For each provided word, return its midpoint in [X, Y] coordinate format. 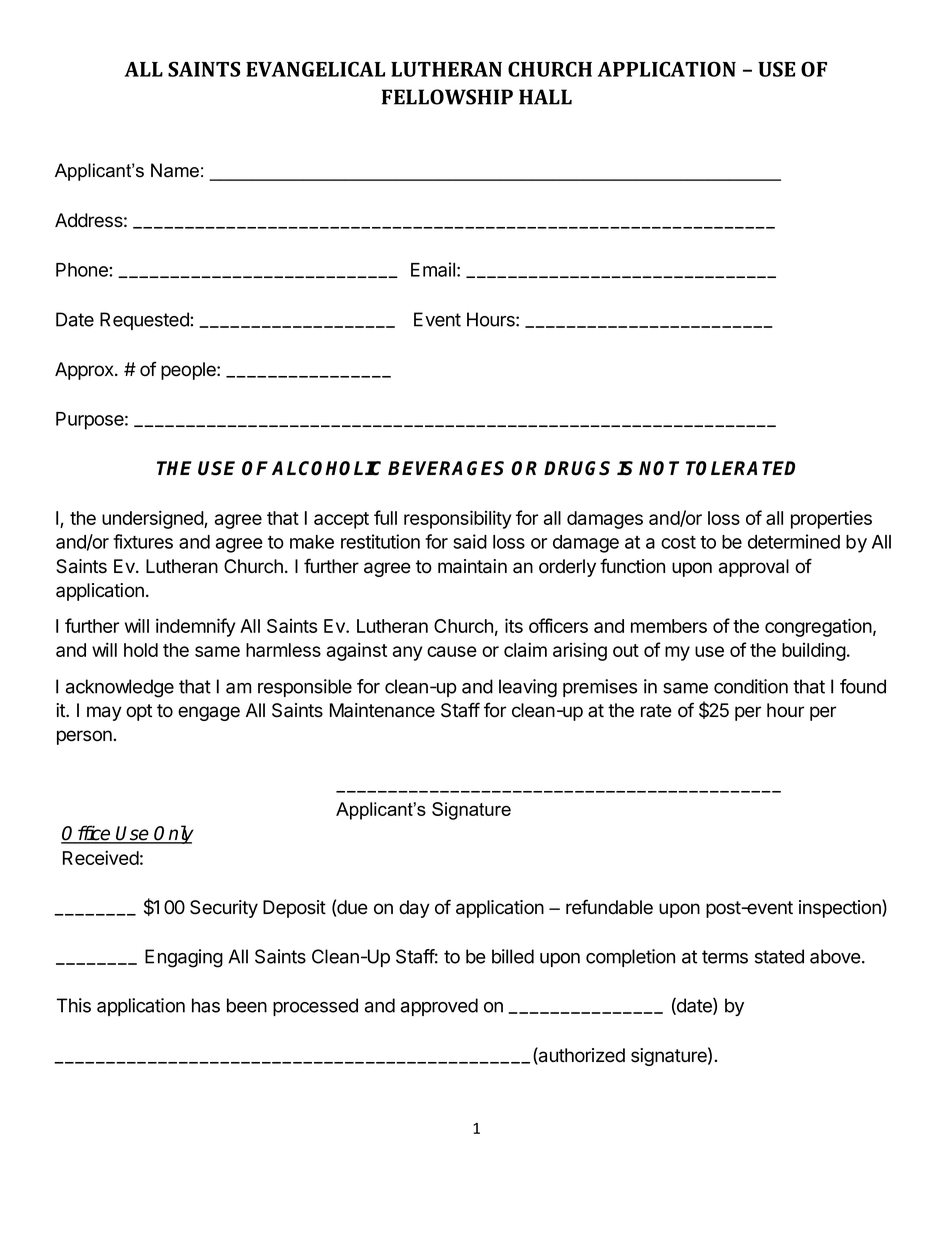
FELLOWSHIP [447, 97]
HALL [545, 97]
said [470, 541]
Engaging [184, 958]
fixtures [143, 541]
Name [175, 170]
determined [794, 541]
